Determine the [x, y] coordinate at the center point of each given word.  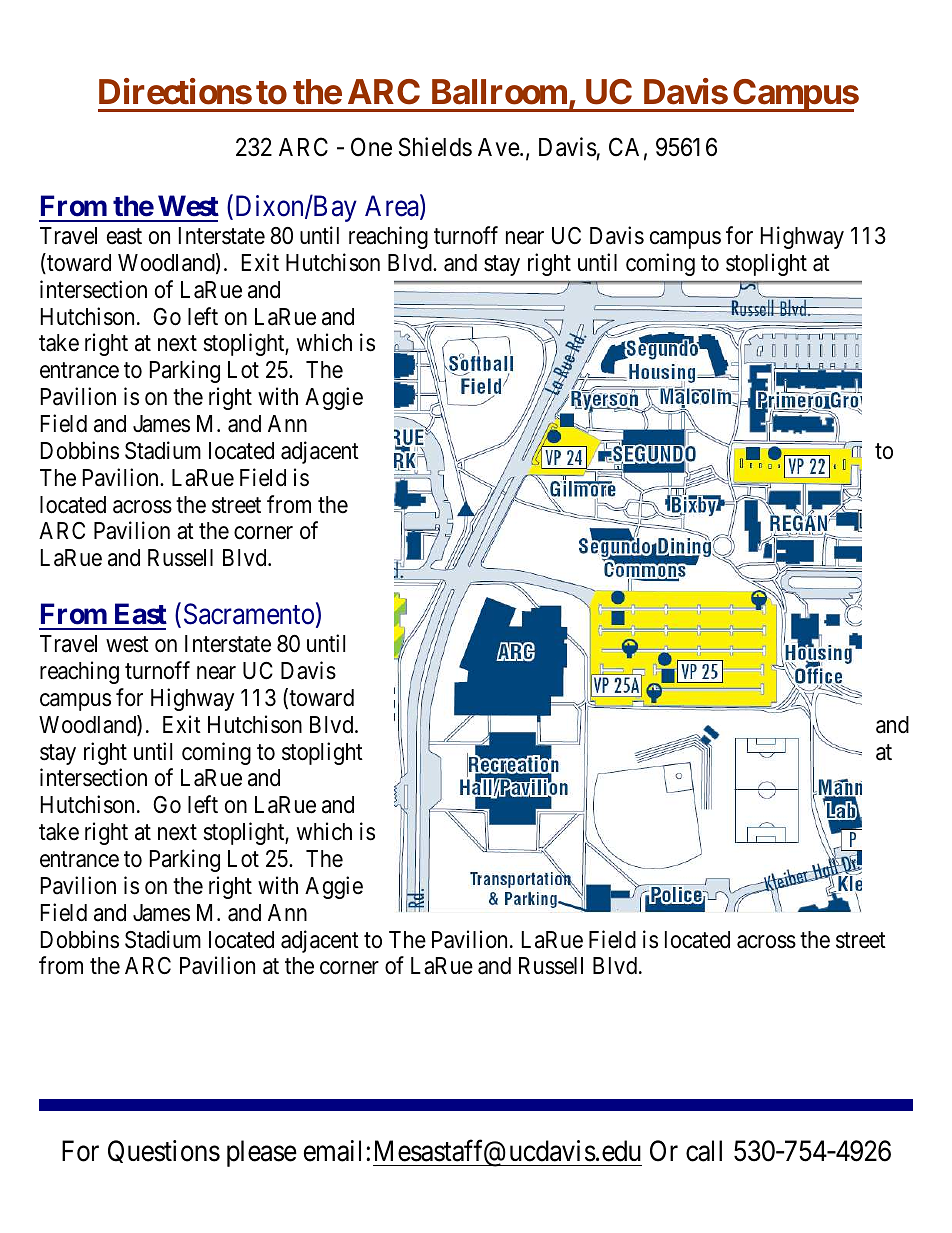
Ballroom [499, 92]
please [262, 1153]
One [371, 147]
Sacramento [249, 614]
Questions [164, 1151]
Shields [435, 147]
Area [393, 207]
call [704, 1151]
